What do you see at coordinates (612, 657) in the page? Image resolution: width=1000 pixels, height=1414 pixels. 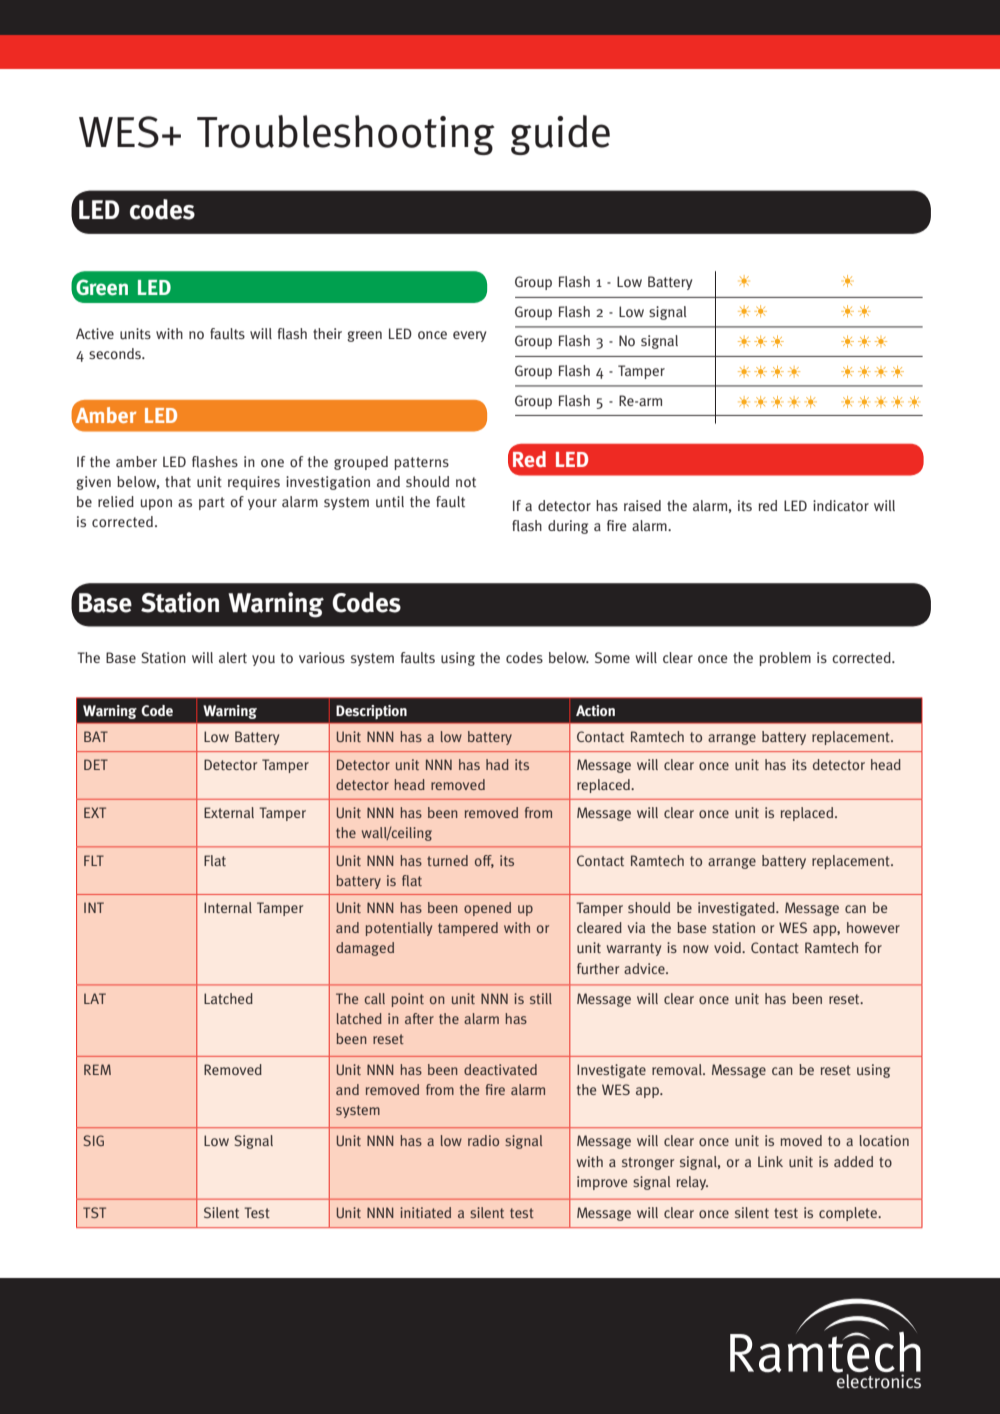 I see `Some` at bounding box center [612, 657].
